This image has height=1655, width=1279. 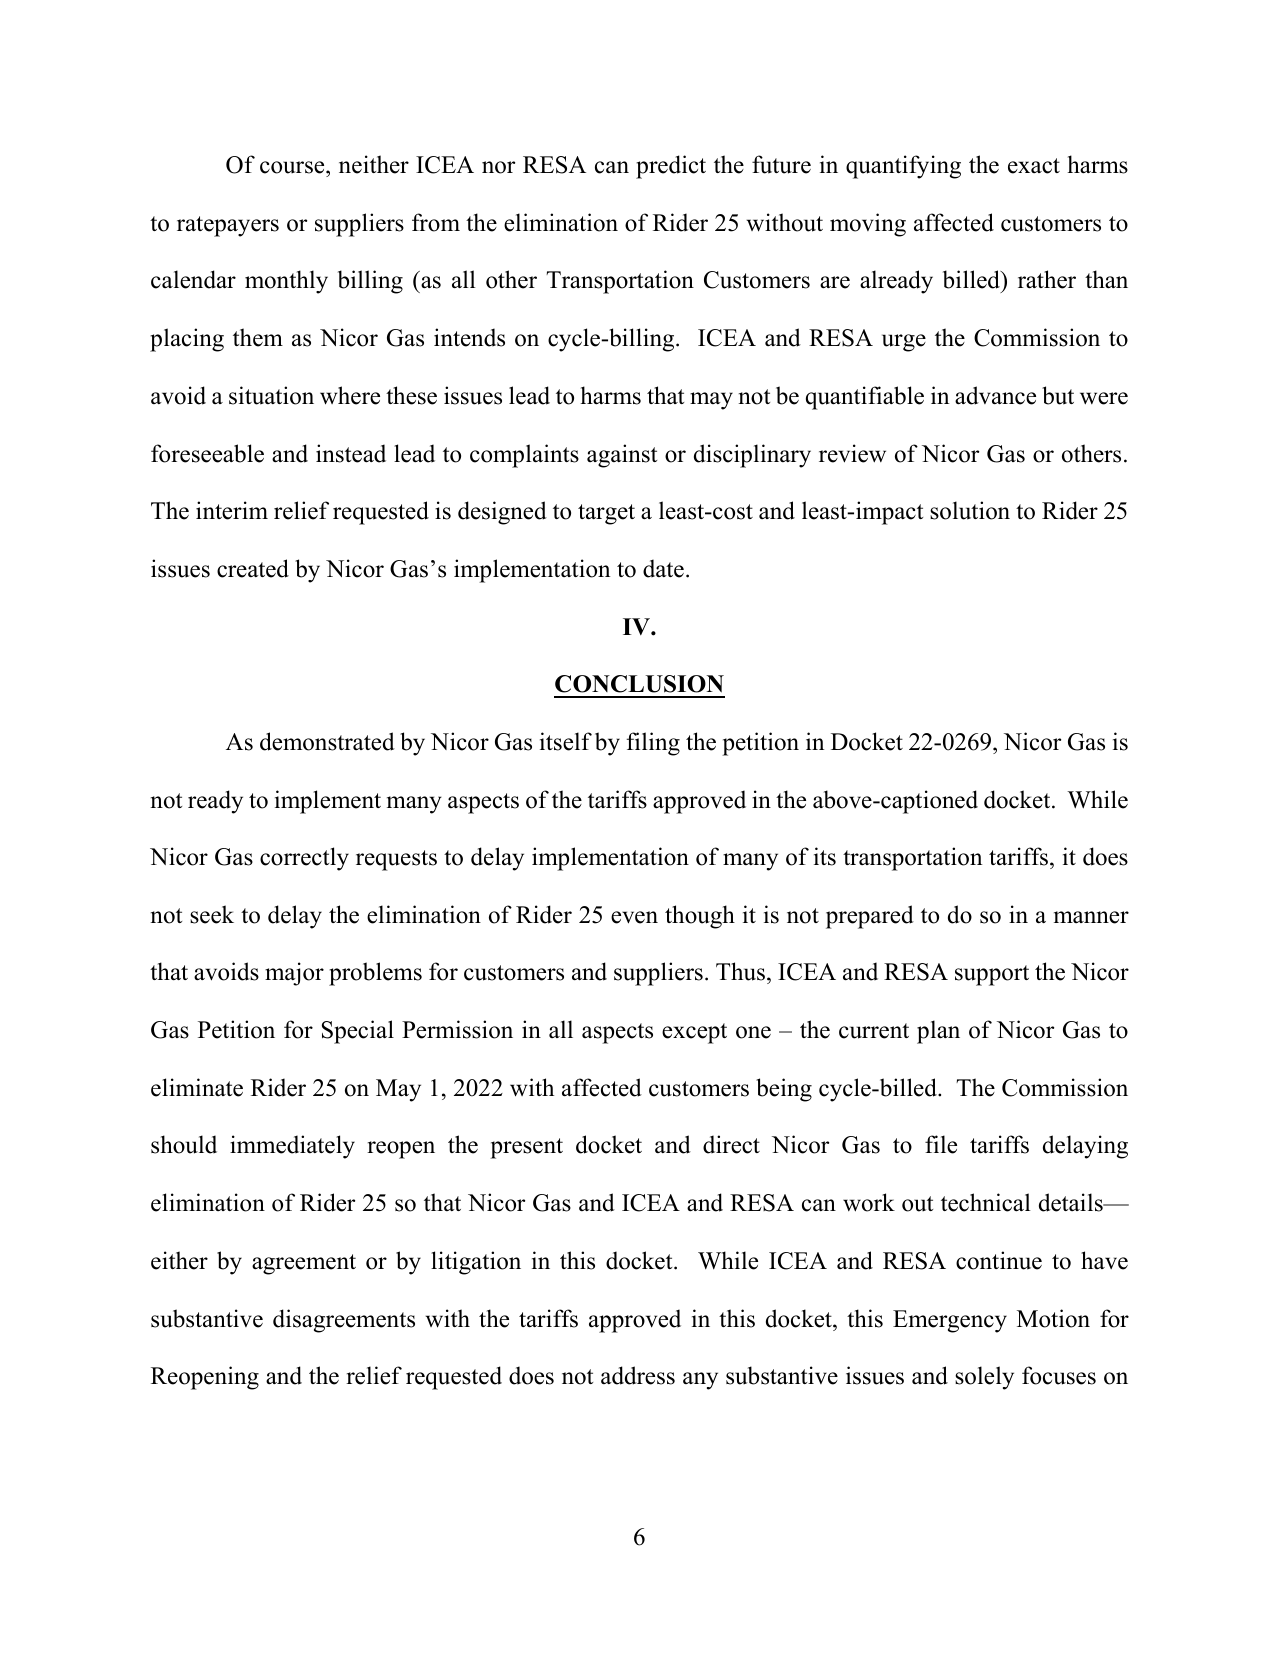 I want to click on demonstrated, so click(x=327, y=741).
